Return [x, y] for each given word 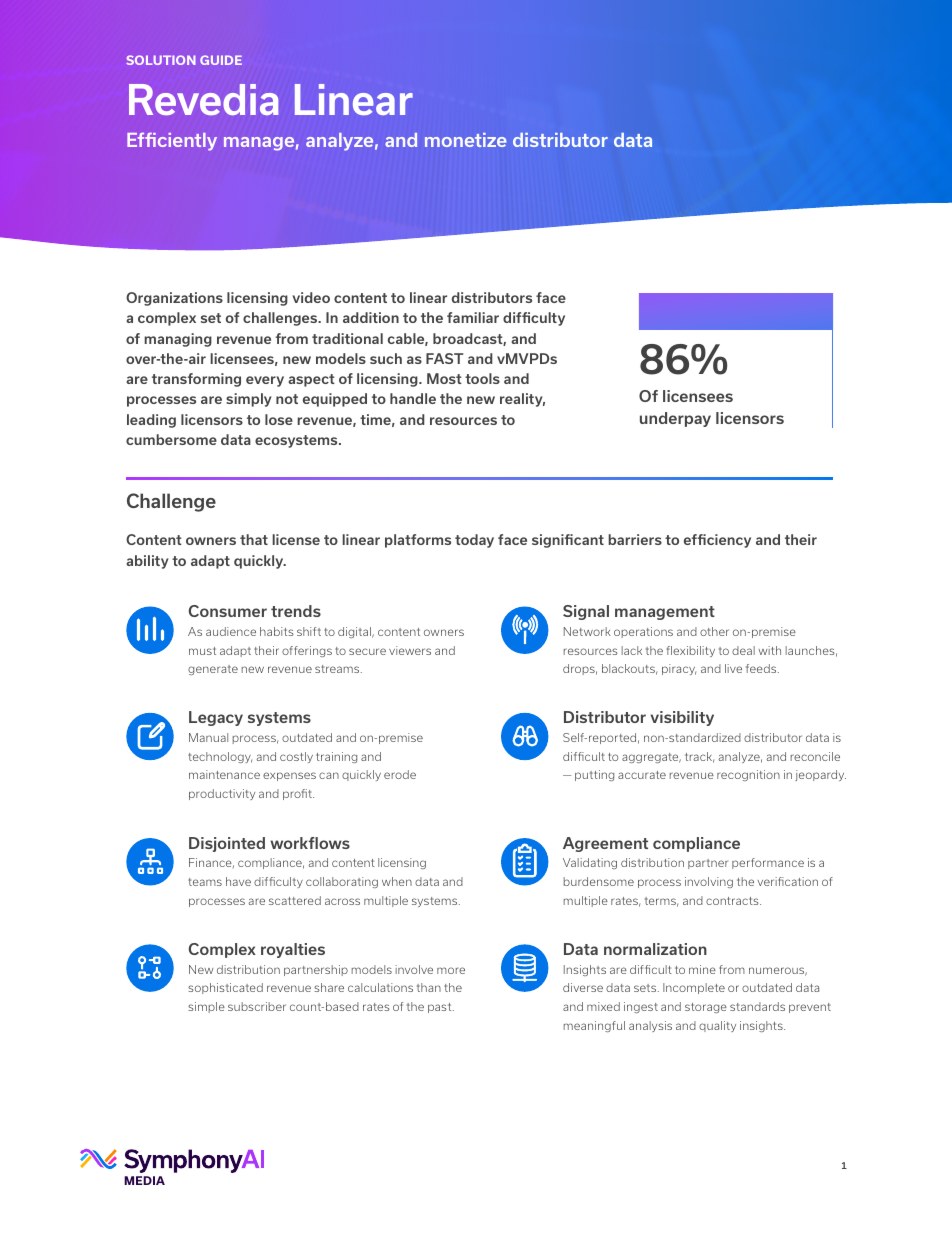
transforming [196, 380]
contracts [733, 901]
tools [482, 378]
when [397, 881]
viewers [410, 650]
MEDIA [144, 1180]
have [238, 881]
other [714, 631]
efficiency [717, 541]
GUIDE [221, 60]
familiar [473, 317]
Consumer [228, 611]
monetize [466, 140]
